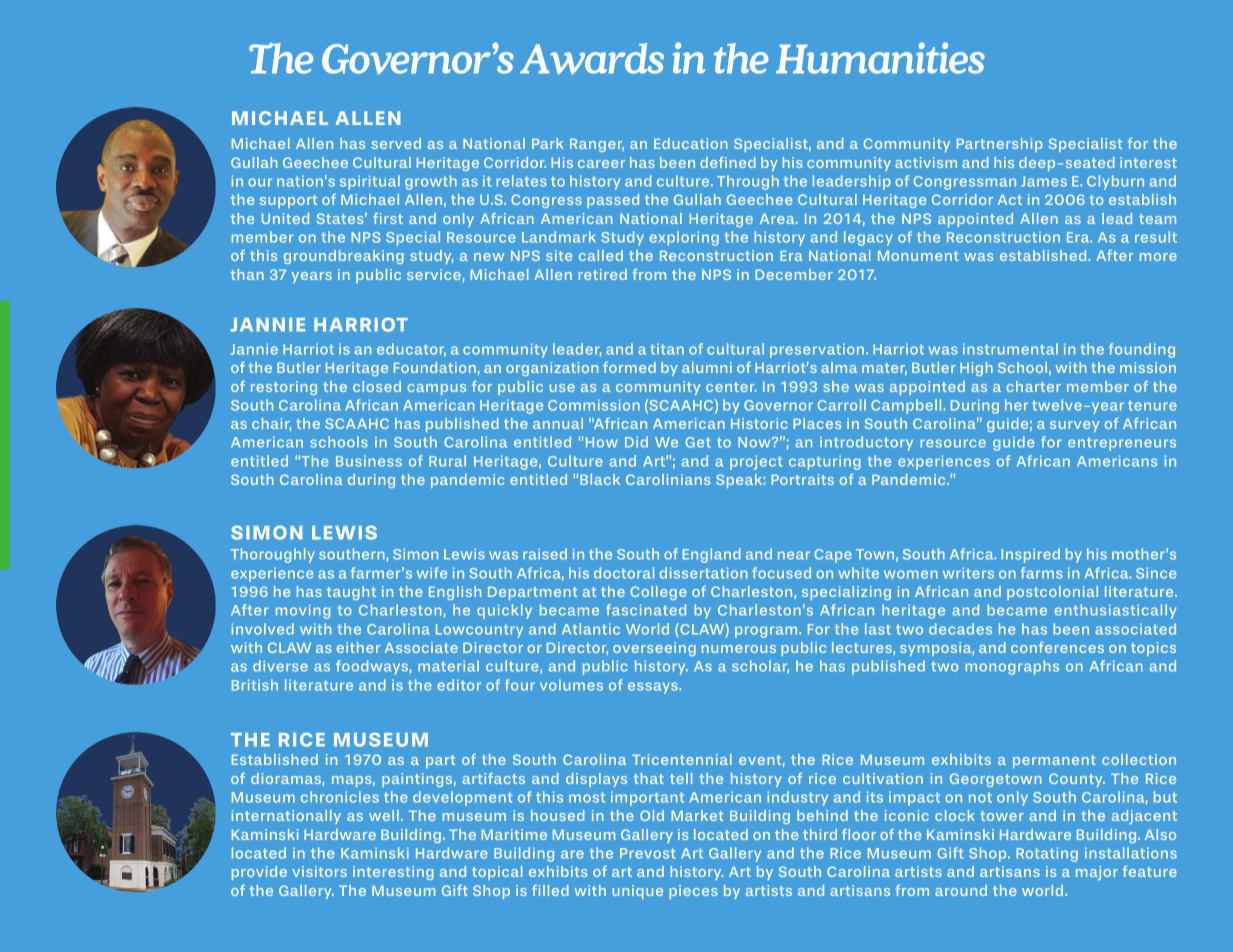 The image size is (1233, 952). I want to click on monographs, so click(1012, 667).
